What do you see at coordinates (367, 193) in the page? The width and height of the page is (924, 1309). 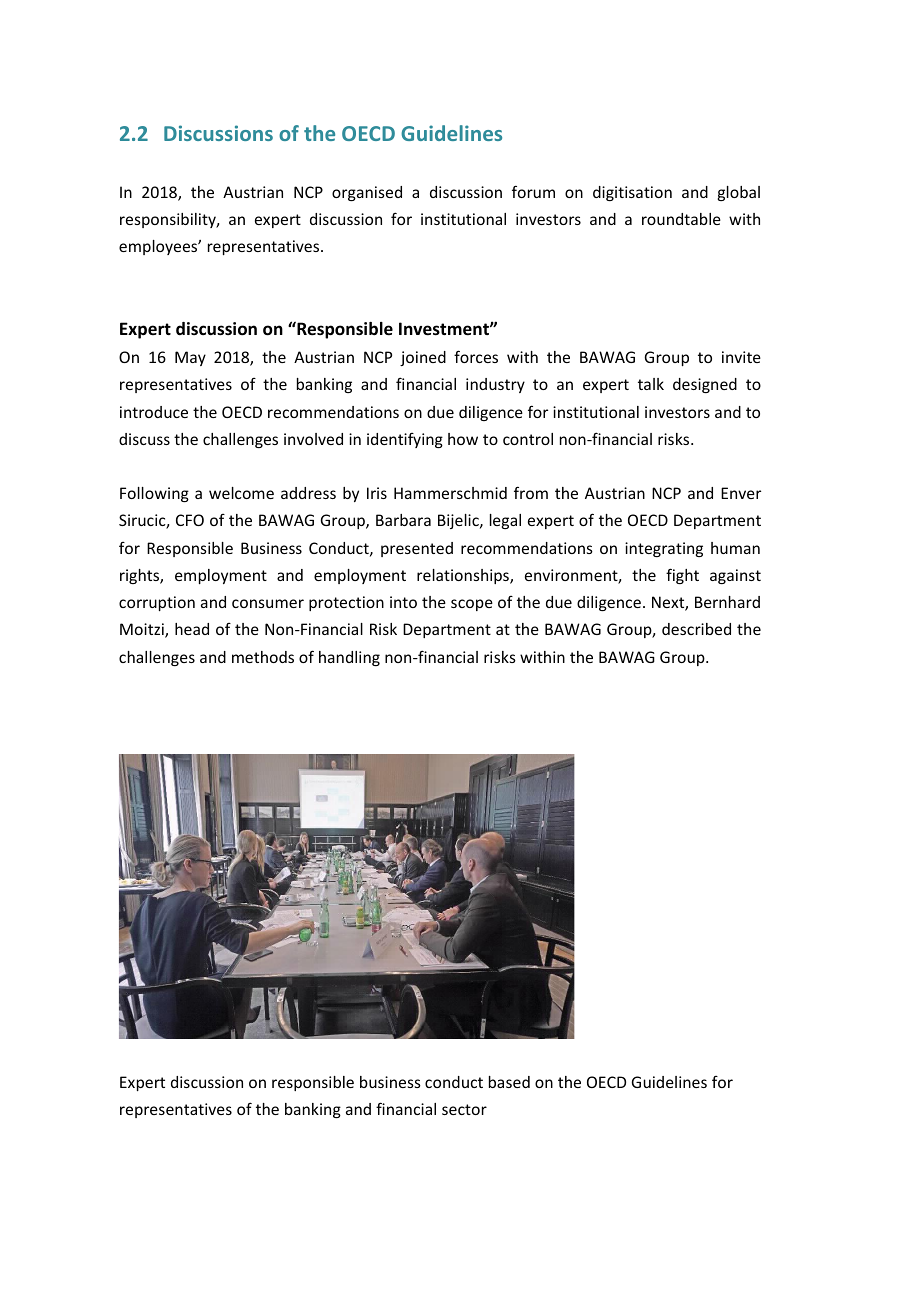 I see `organised` at bounding box center [367, 193].
